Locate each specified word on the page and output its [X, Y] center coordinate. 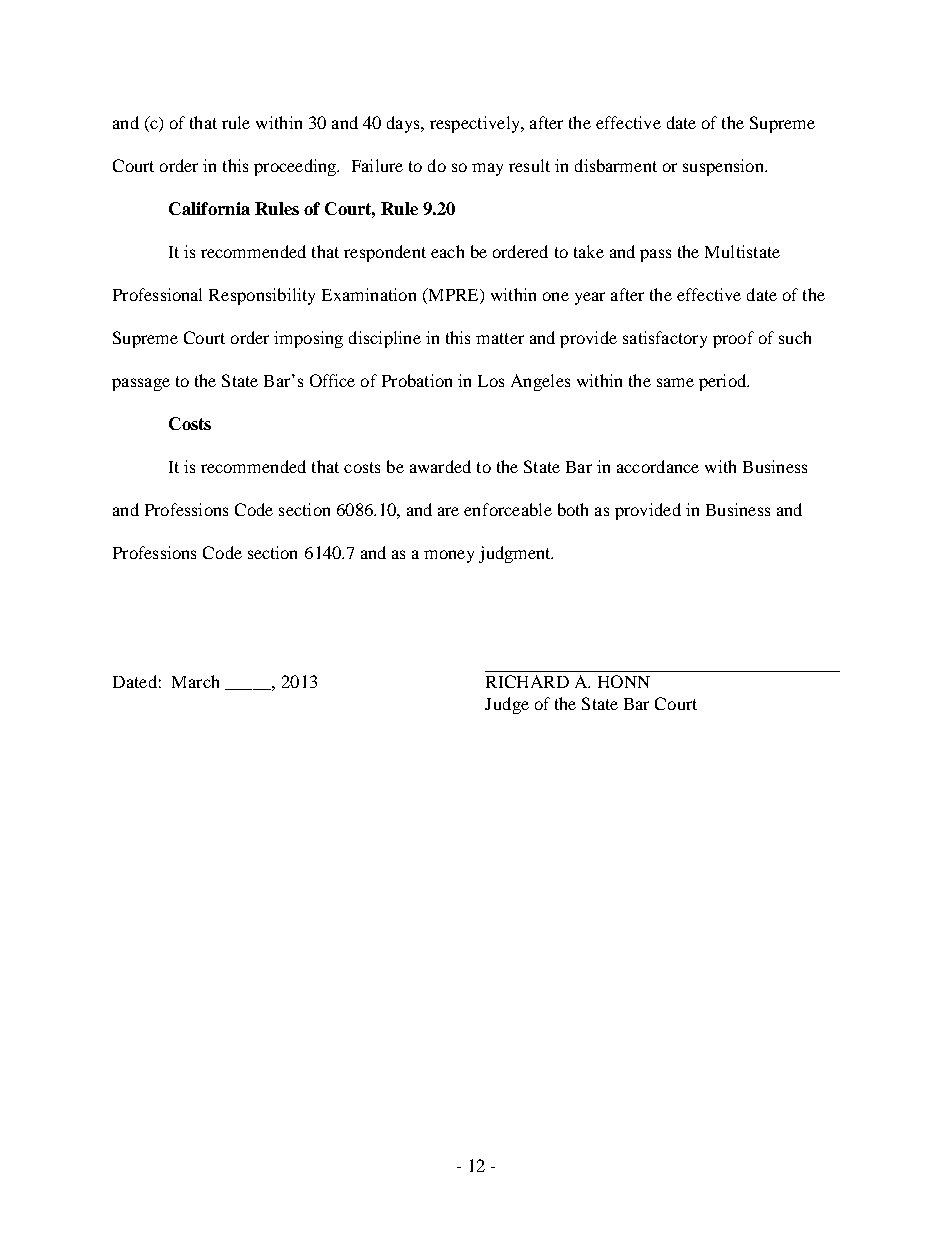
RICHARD [527, 681]
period [724, 382]
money [449, 556]
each [447, 251]
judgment [516, 554]
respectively [476, 124]
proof [733, 339]
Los [491, 381]
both [573, 509]
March [195, 681]
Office [332, 380]
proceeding [296, 167]
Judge [507, 705]
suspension [724, 167]
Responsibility [262, 296]
